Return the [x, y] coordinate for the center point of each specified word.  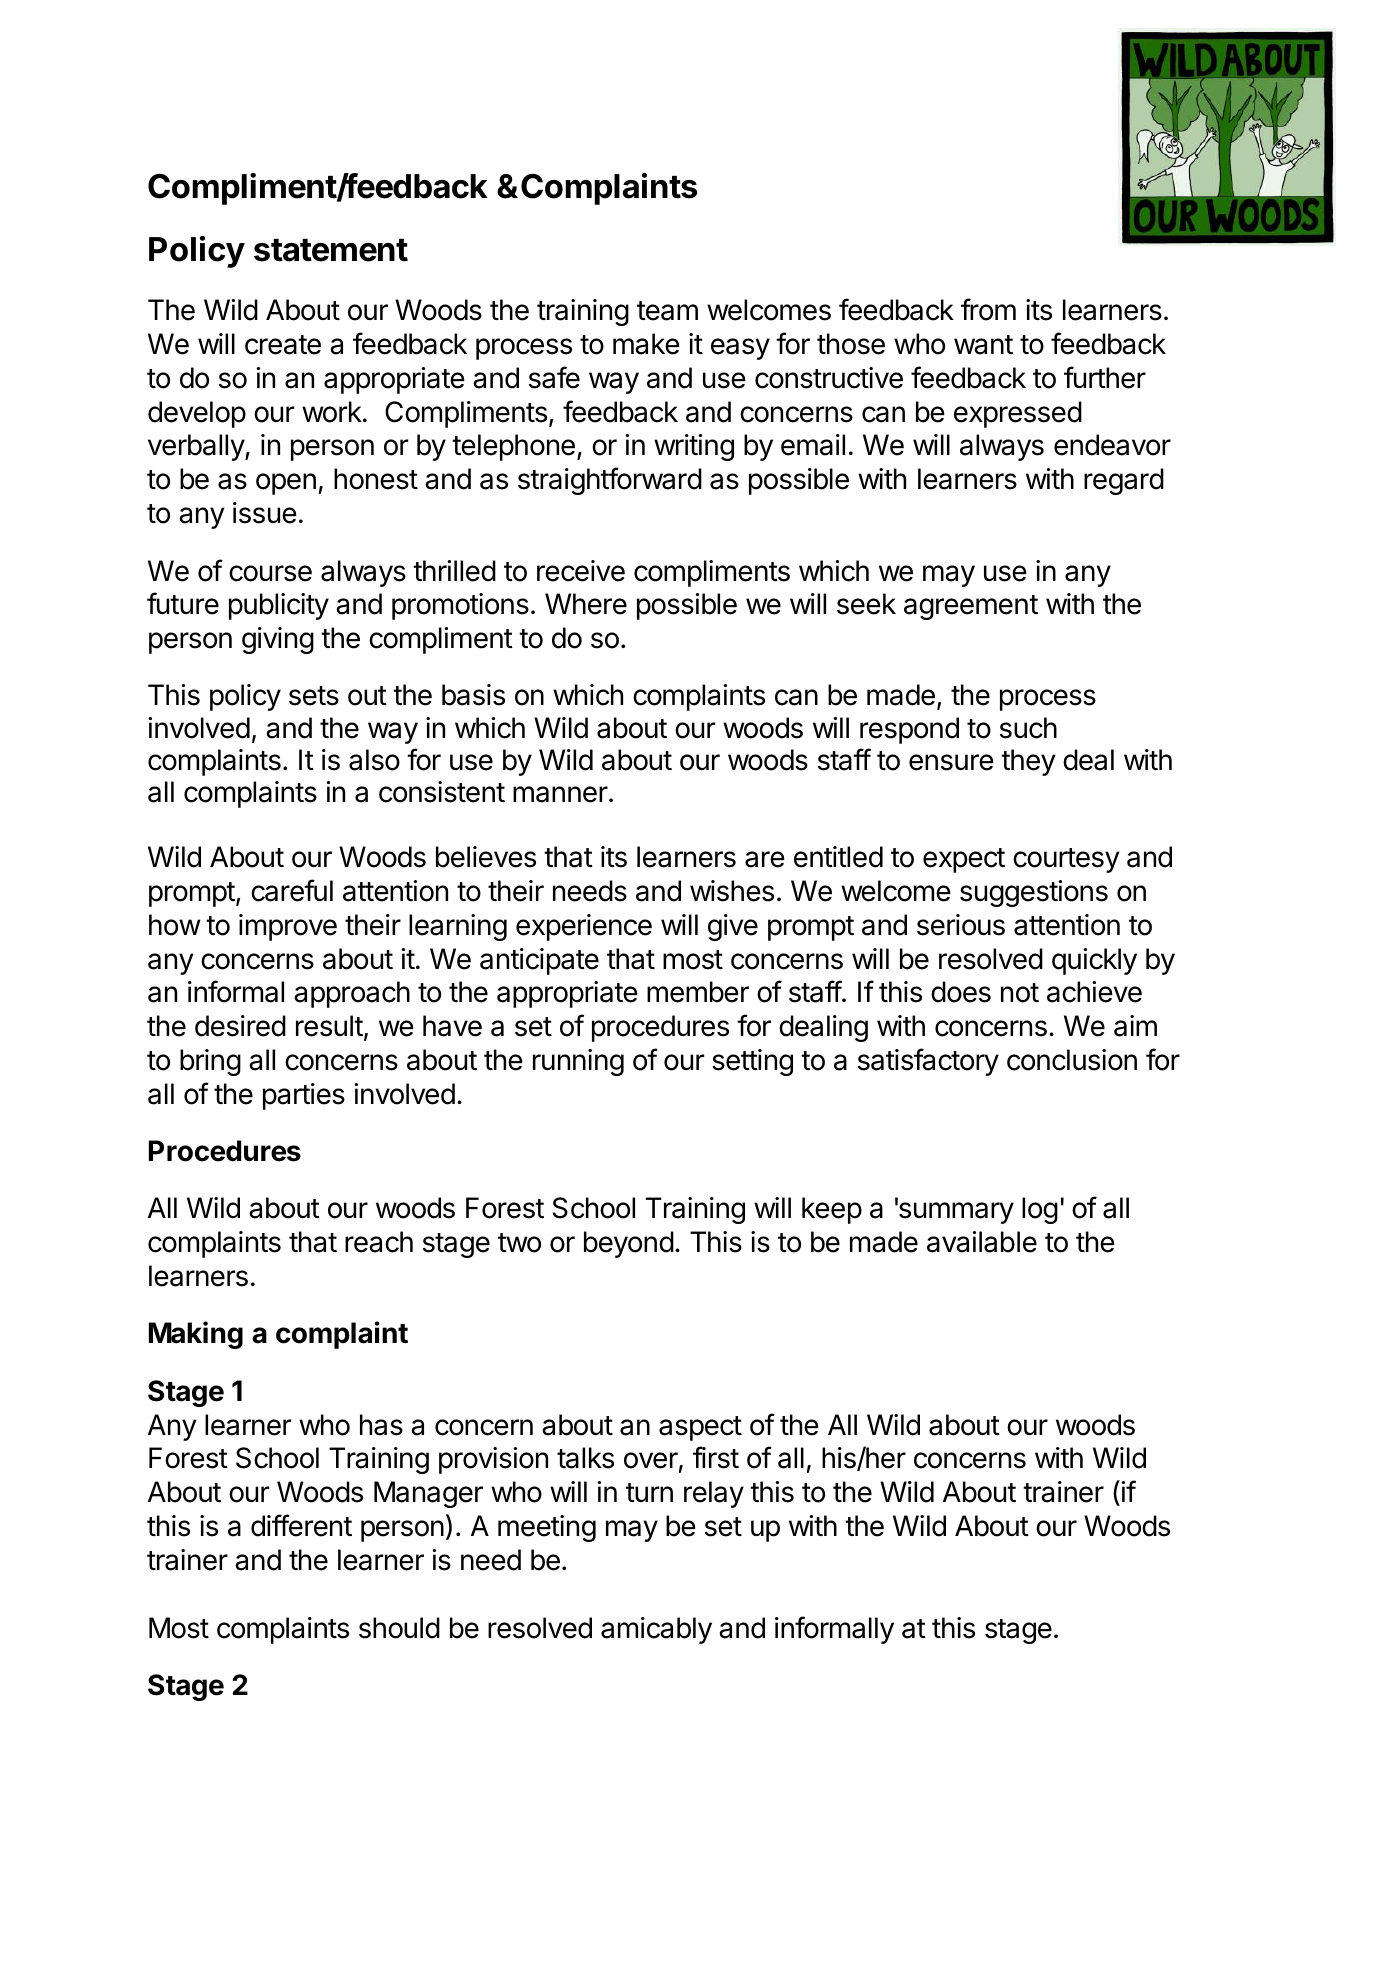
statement [331, 250]
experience [584, 927]
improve [288, 927]
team [667, 311]
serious [961, 925]
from [988, 309]
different [301, 1525]
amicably [656, 1630]
